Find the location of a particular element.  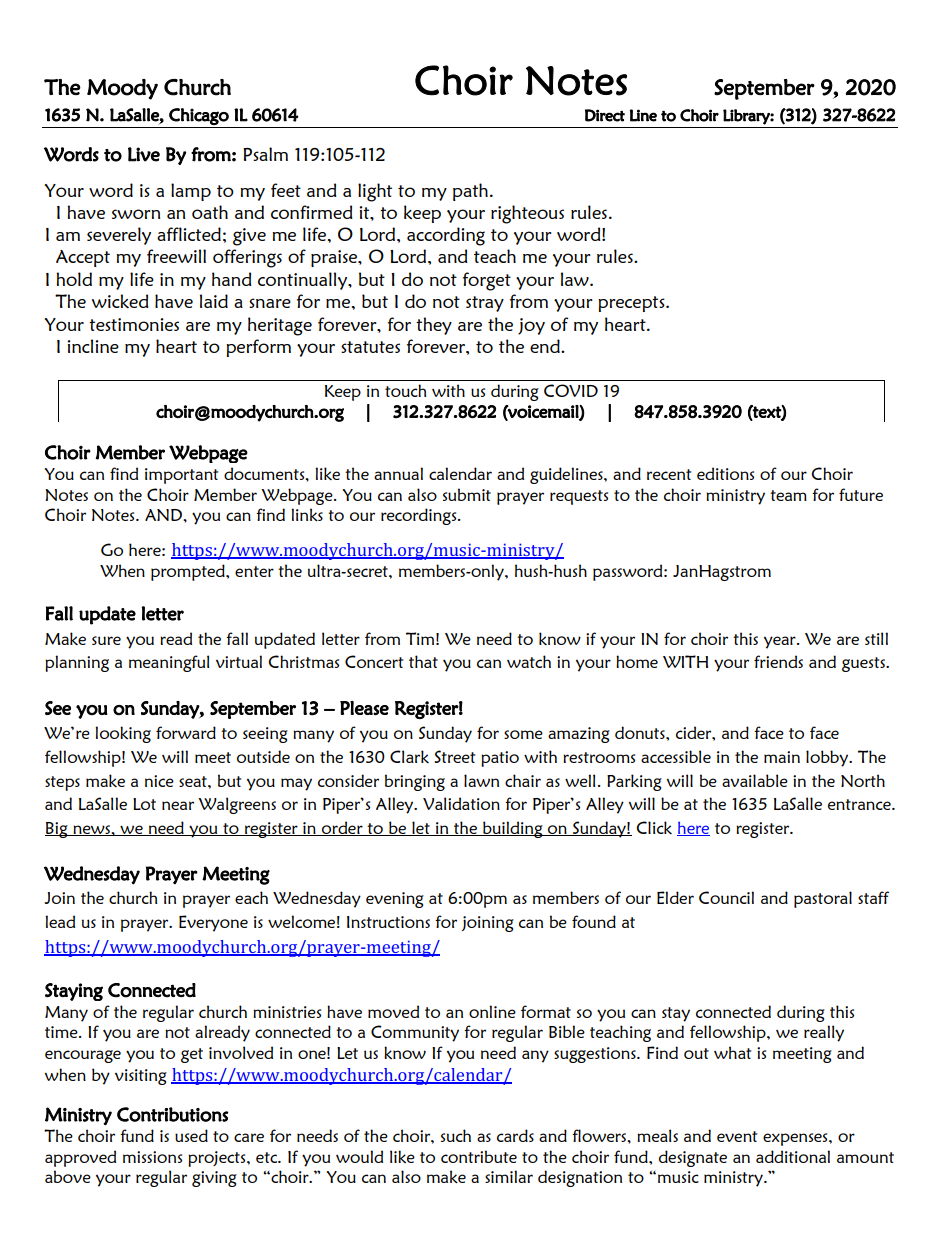

contribute is located at coordinates (479, 1156).
